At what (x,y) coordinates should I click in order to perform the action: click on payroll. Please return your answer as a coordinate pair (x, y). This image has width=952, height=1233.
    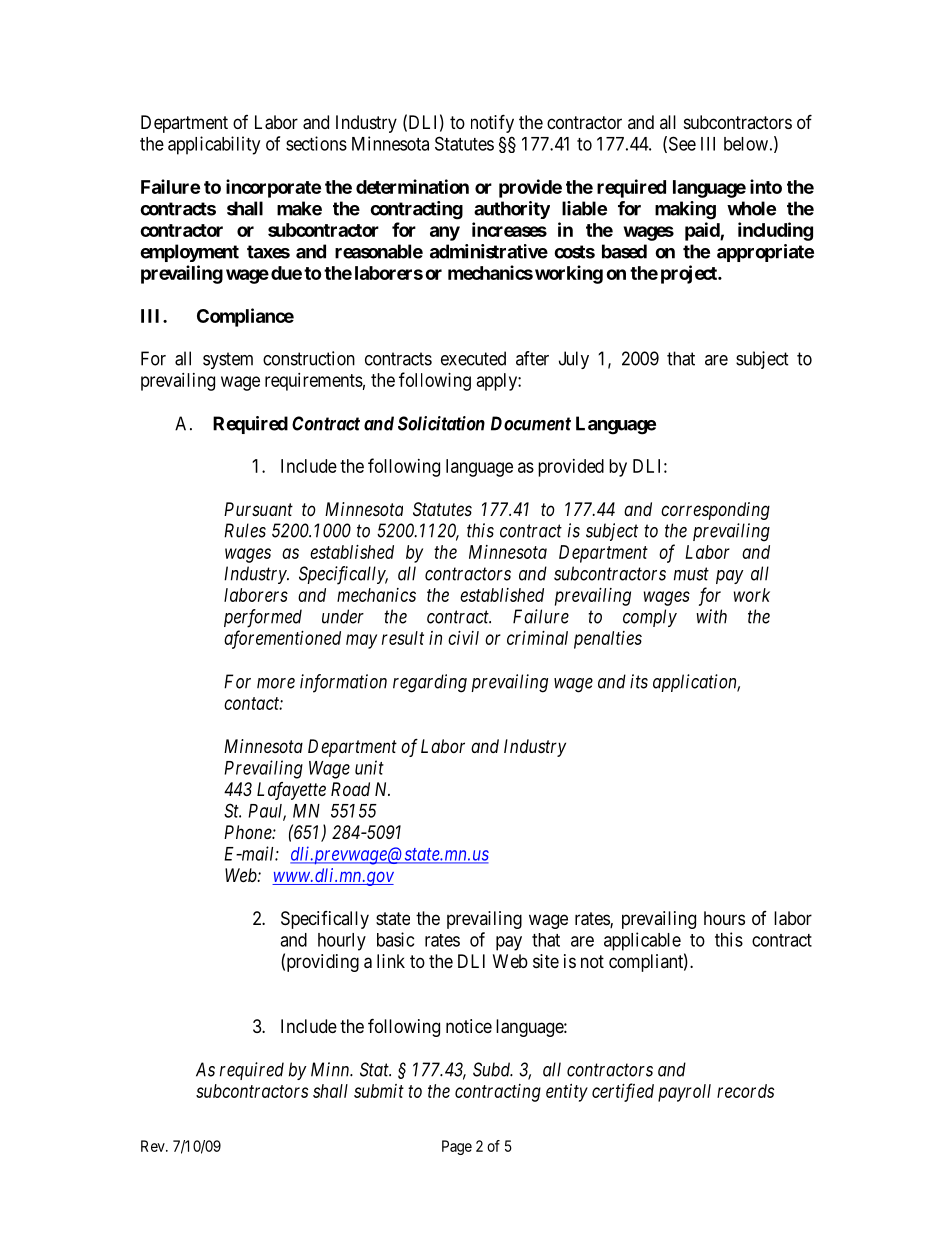
    Looking at the image, I should click on (684, 1093).
